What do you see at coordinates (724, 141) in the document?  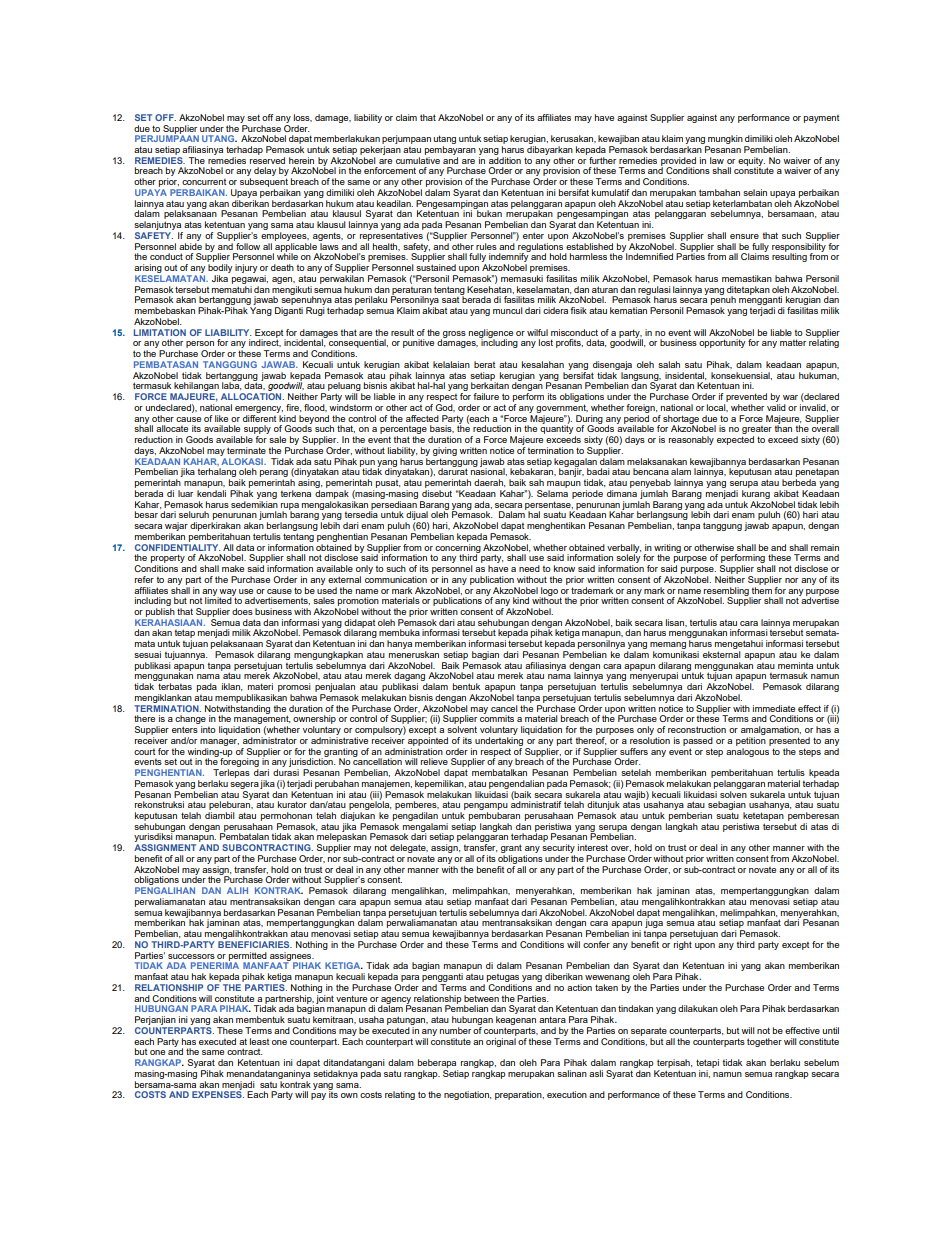 I see `mungkin` at bounding box center [724, 141].
